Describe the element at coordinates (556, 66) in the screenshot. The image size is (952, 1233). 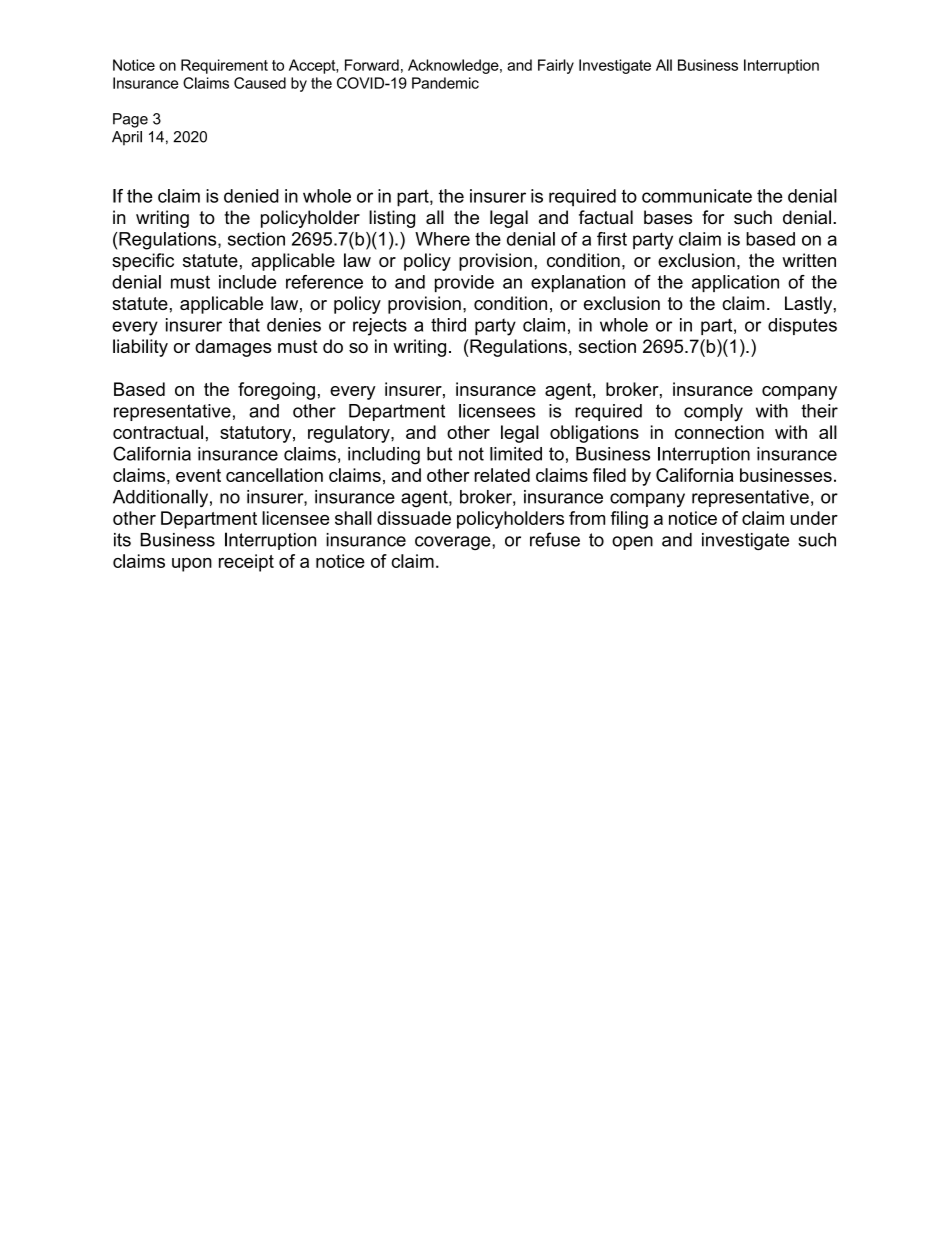
I see `Fairly` at that location.
